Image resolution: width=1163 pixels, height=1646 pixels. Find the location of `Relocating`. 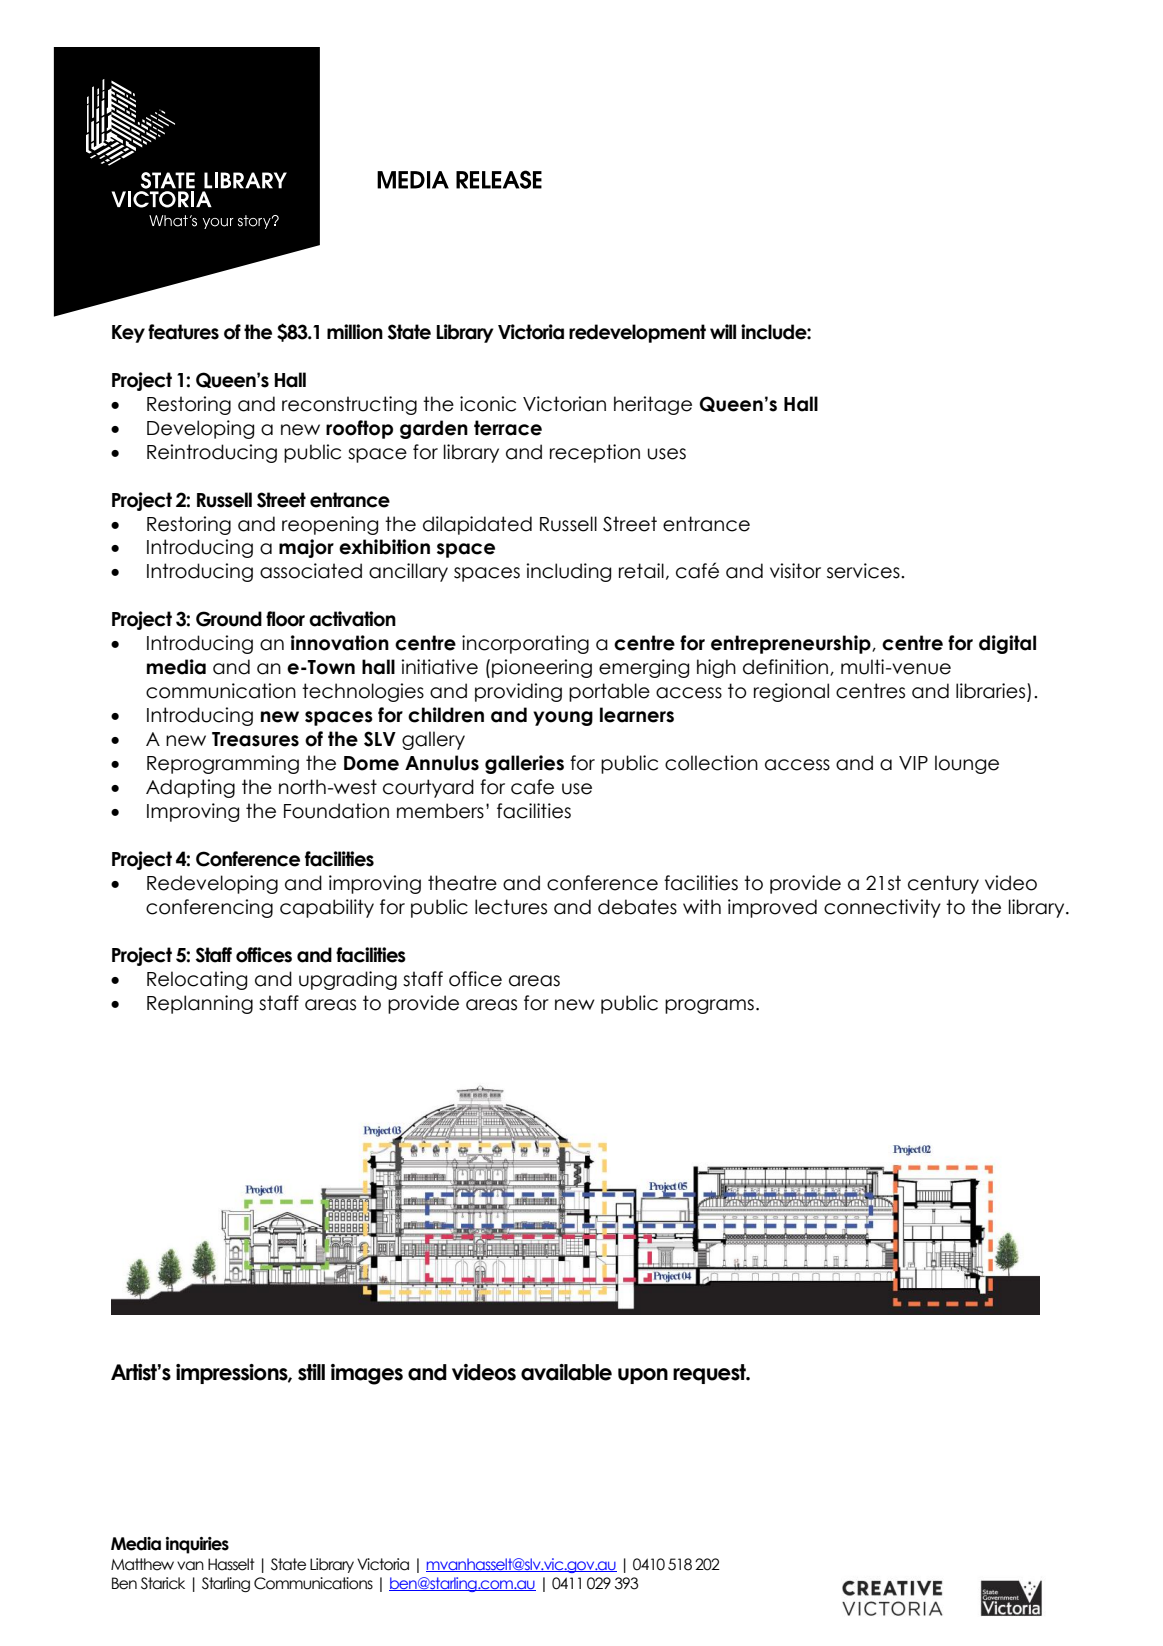

Relocating is located at coordinates (197, 980).
